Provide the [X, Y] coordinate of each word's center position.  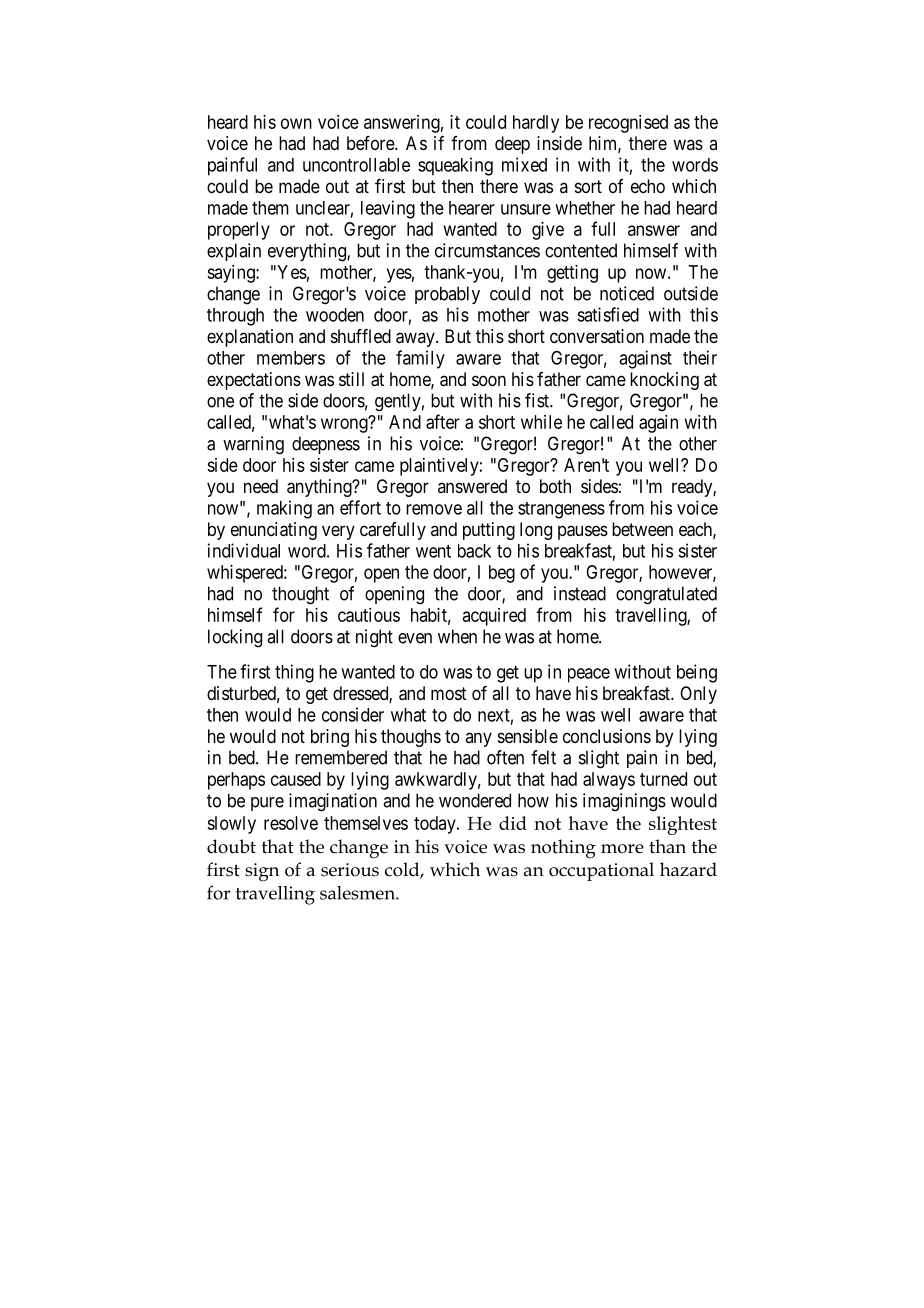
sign [262, 872]
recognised [628, 124]
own [296, 123]
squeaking [455, 166]
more [622, 849]
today [436, 825]
